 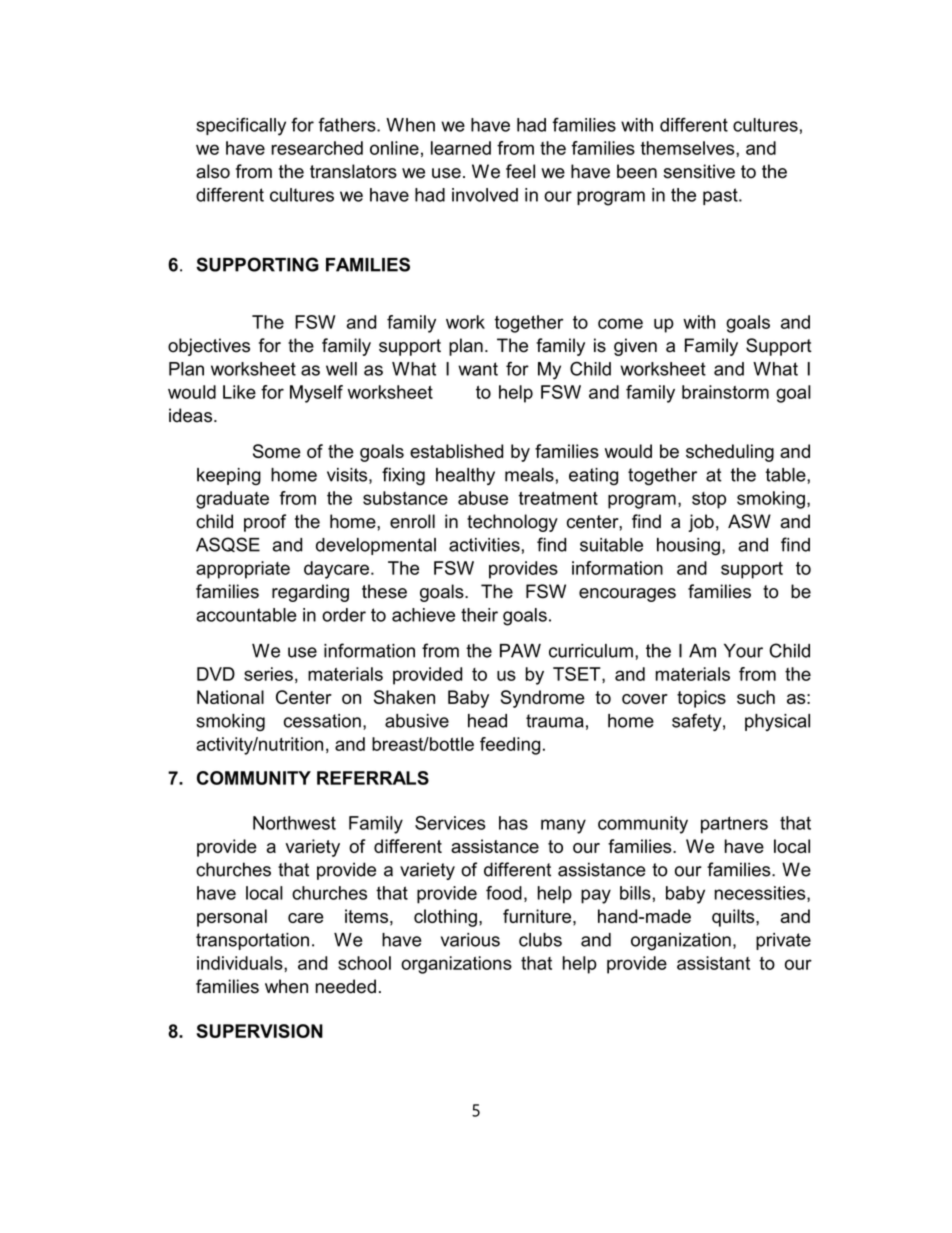 What do you see at coordinates (260, 1031) in the image?
I see `SUPERVISION` at bounding box center [260, 1031].
